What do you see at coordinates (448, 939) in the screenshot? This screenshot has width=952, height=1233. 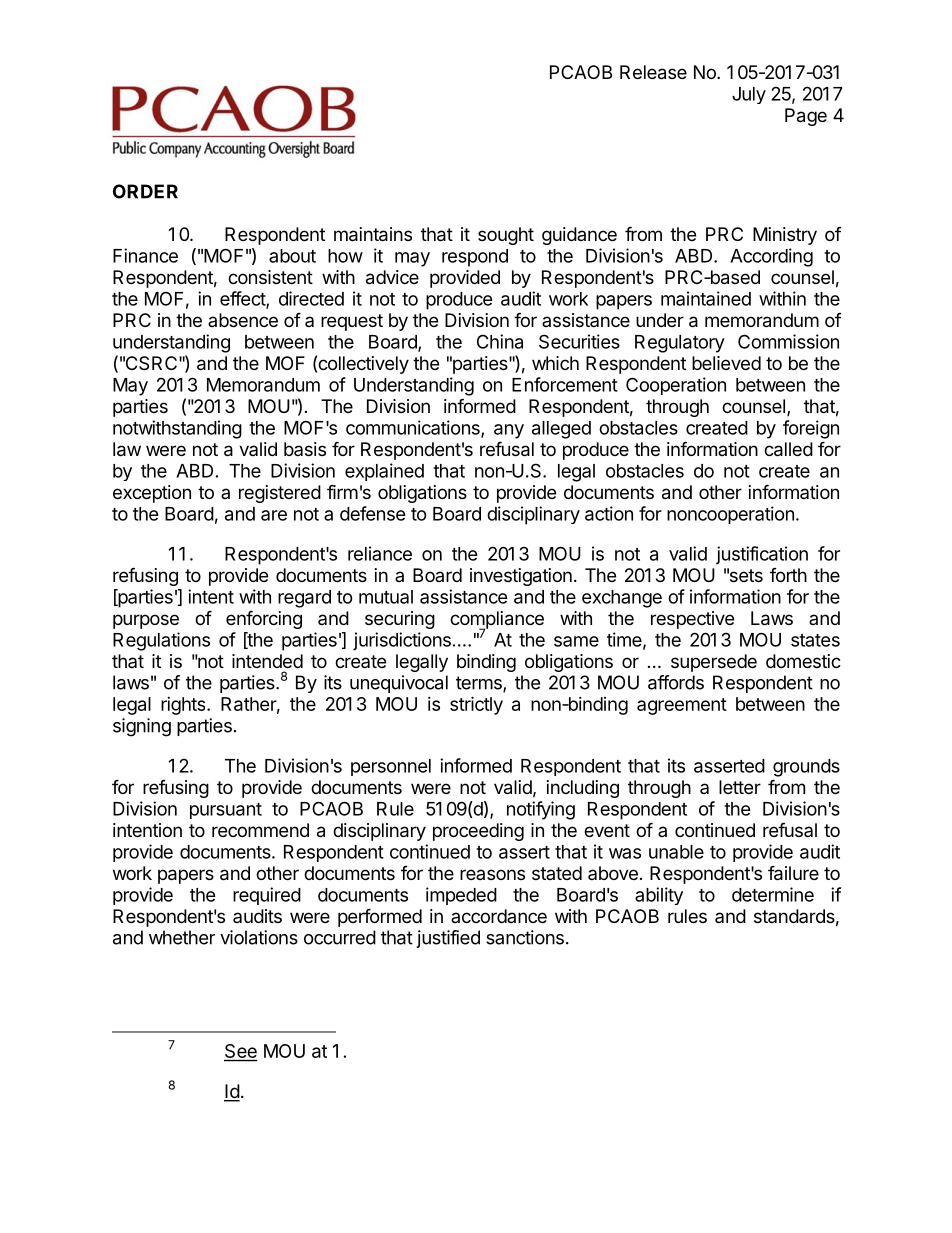 I see `justified` at bounding box center [448, 939].
